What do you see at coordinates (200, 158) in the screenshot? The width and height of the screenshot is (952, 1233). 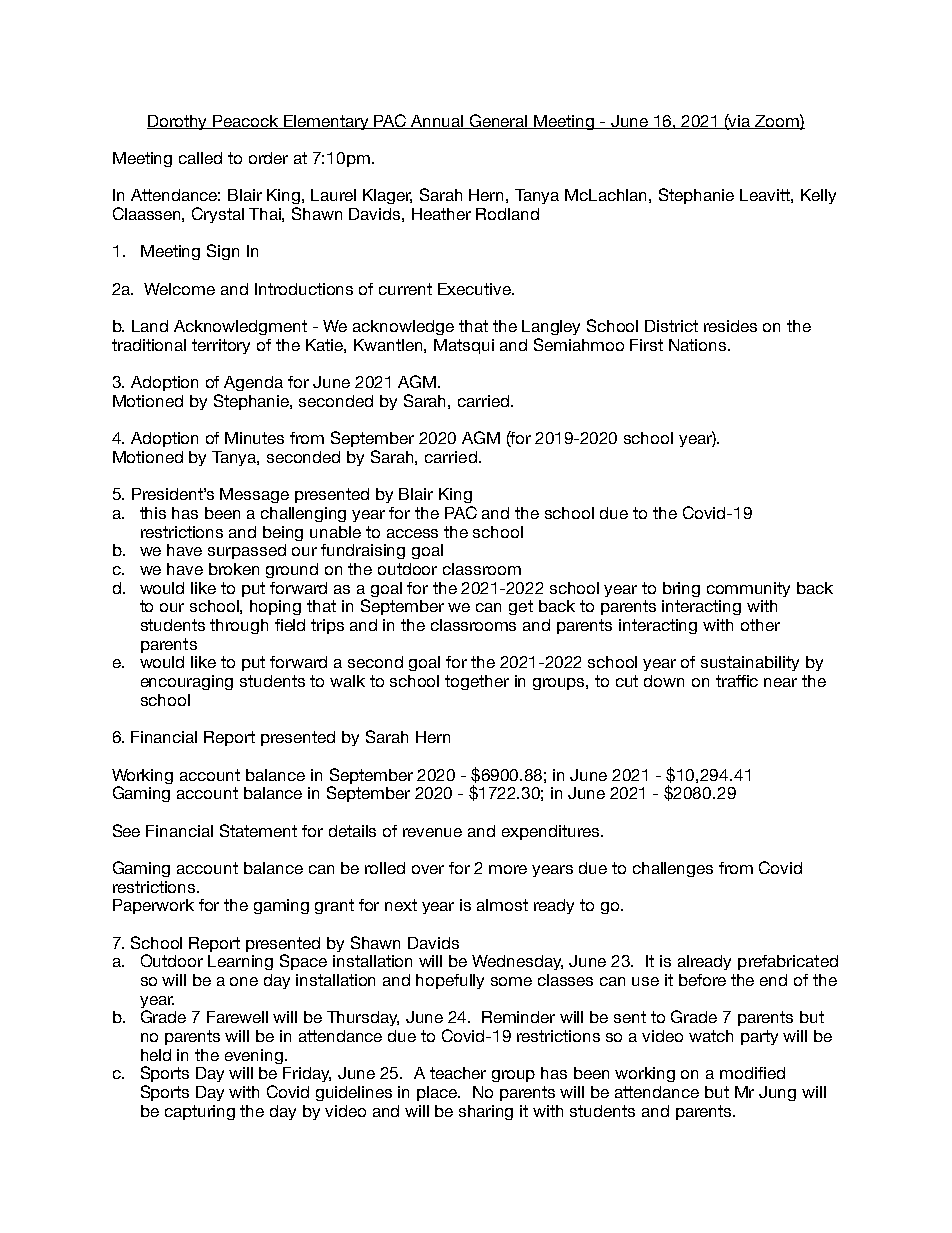 I see `called` at bounding box center [200, 158].
